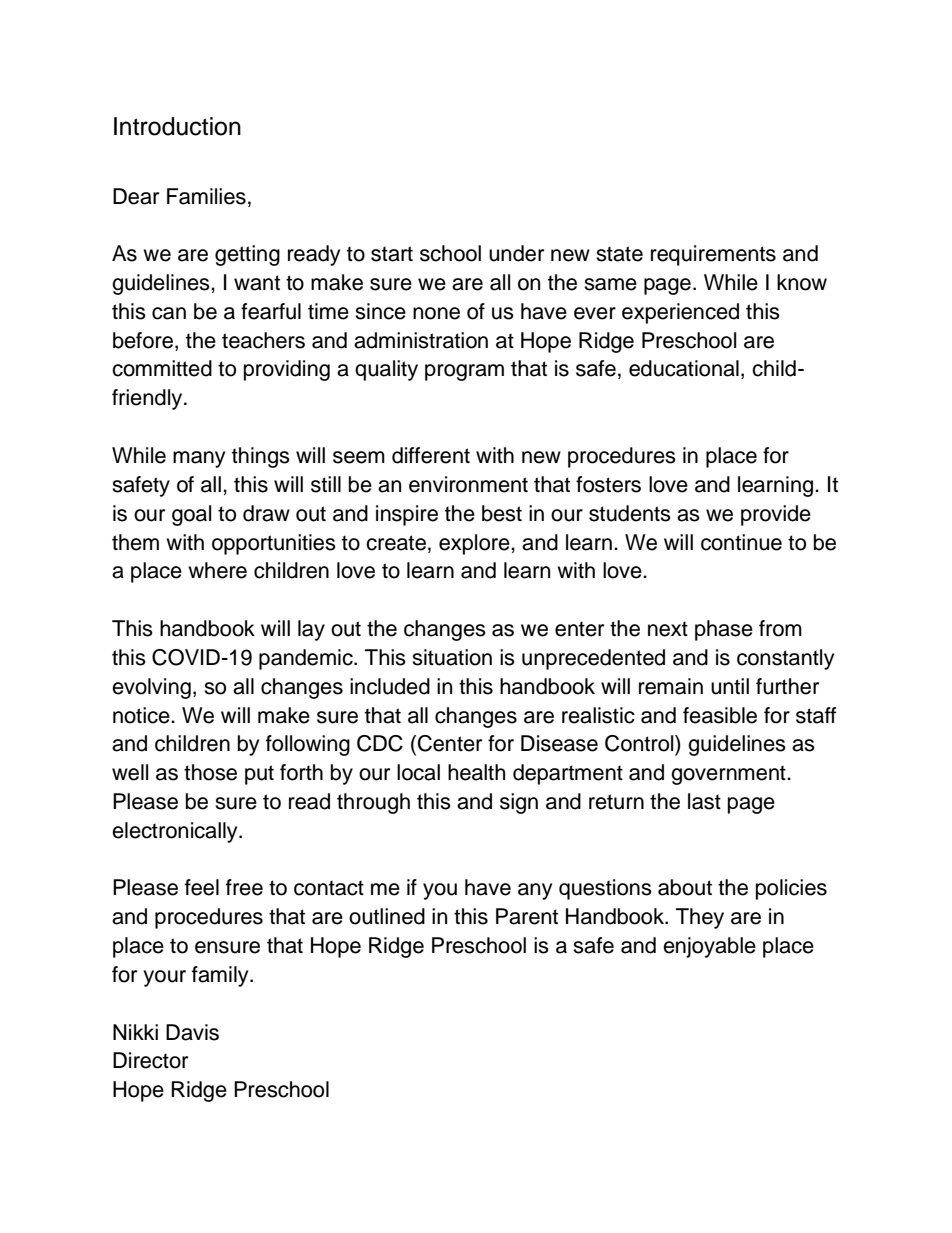 This screenshot has height=1233, width=952. Describe the element at coordinates (192, 1032) in the screenshot. I see `Davis` at that location.
